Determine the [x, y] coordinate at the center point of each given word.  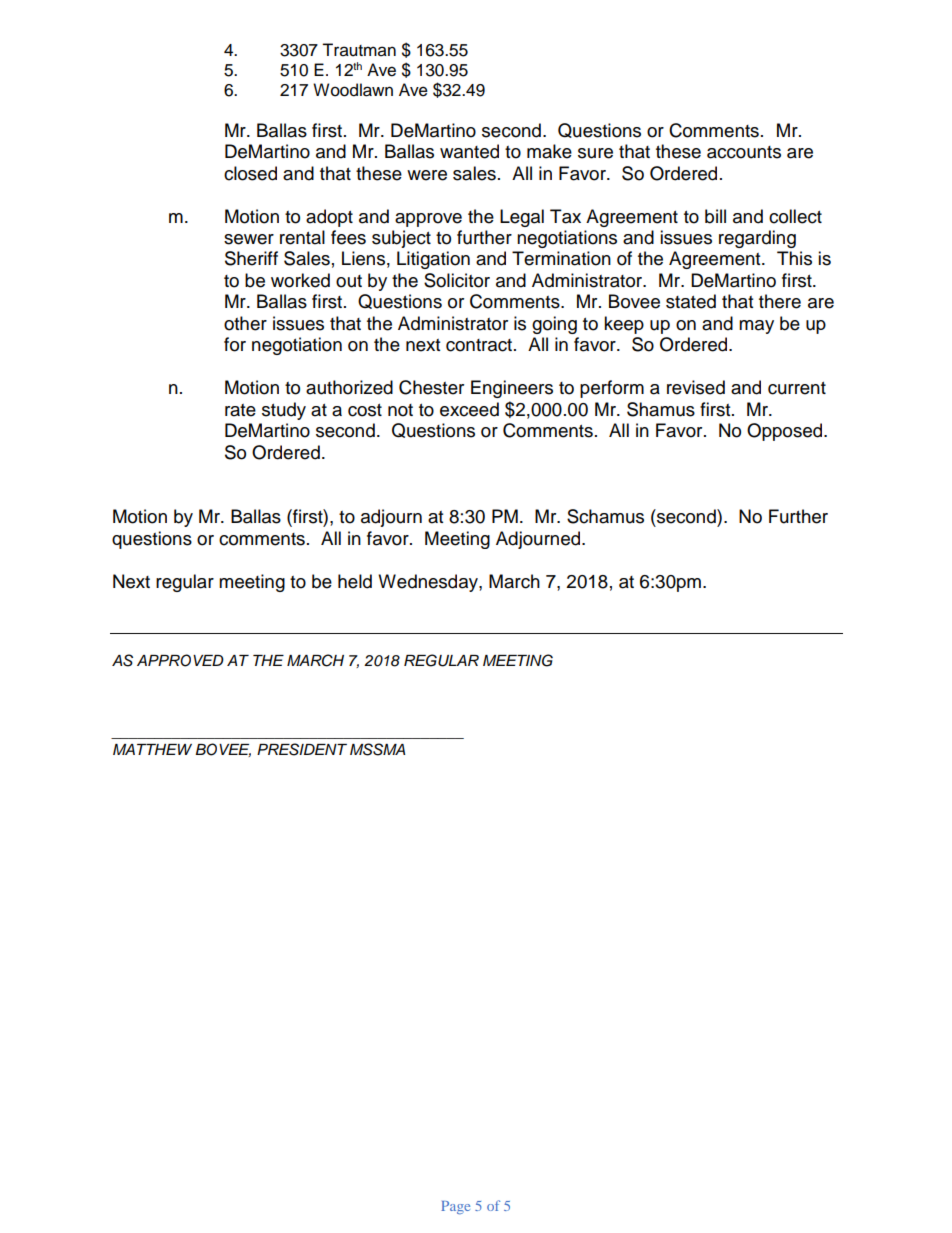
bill [715, 216]
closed [250, 173]
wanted [469, 151]
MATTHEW [152, 749]
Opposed [786, 432]
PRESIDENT [302, 749]
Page [455, 1208]
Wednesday [429, 583]
